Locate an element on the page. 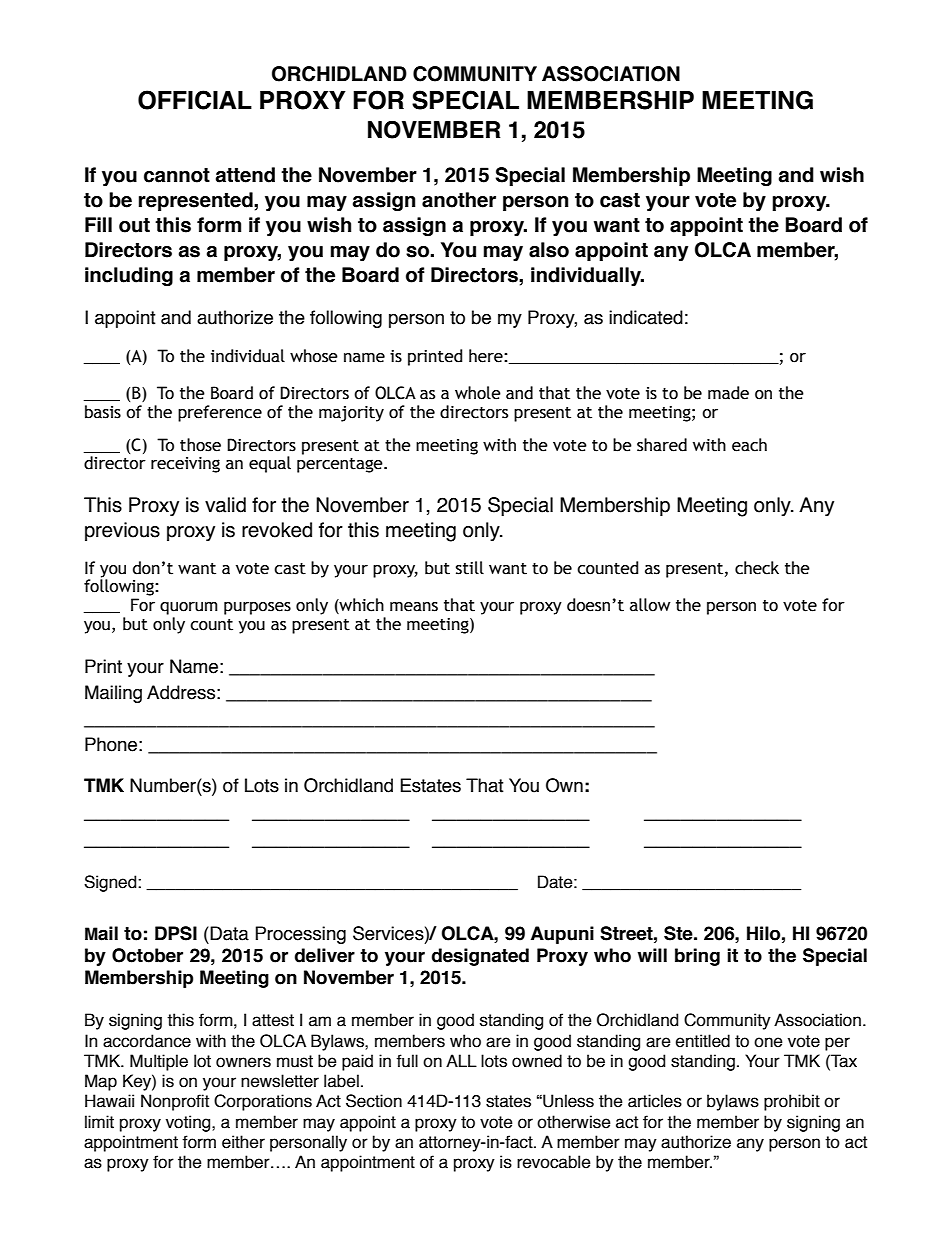 The height and width of the image is (1233, 952). OFFICIAL is located at coordinates (195, 100).
